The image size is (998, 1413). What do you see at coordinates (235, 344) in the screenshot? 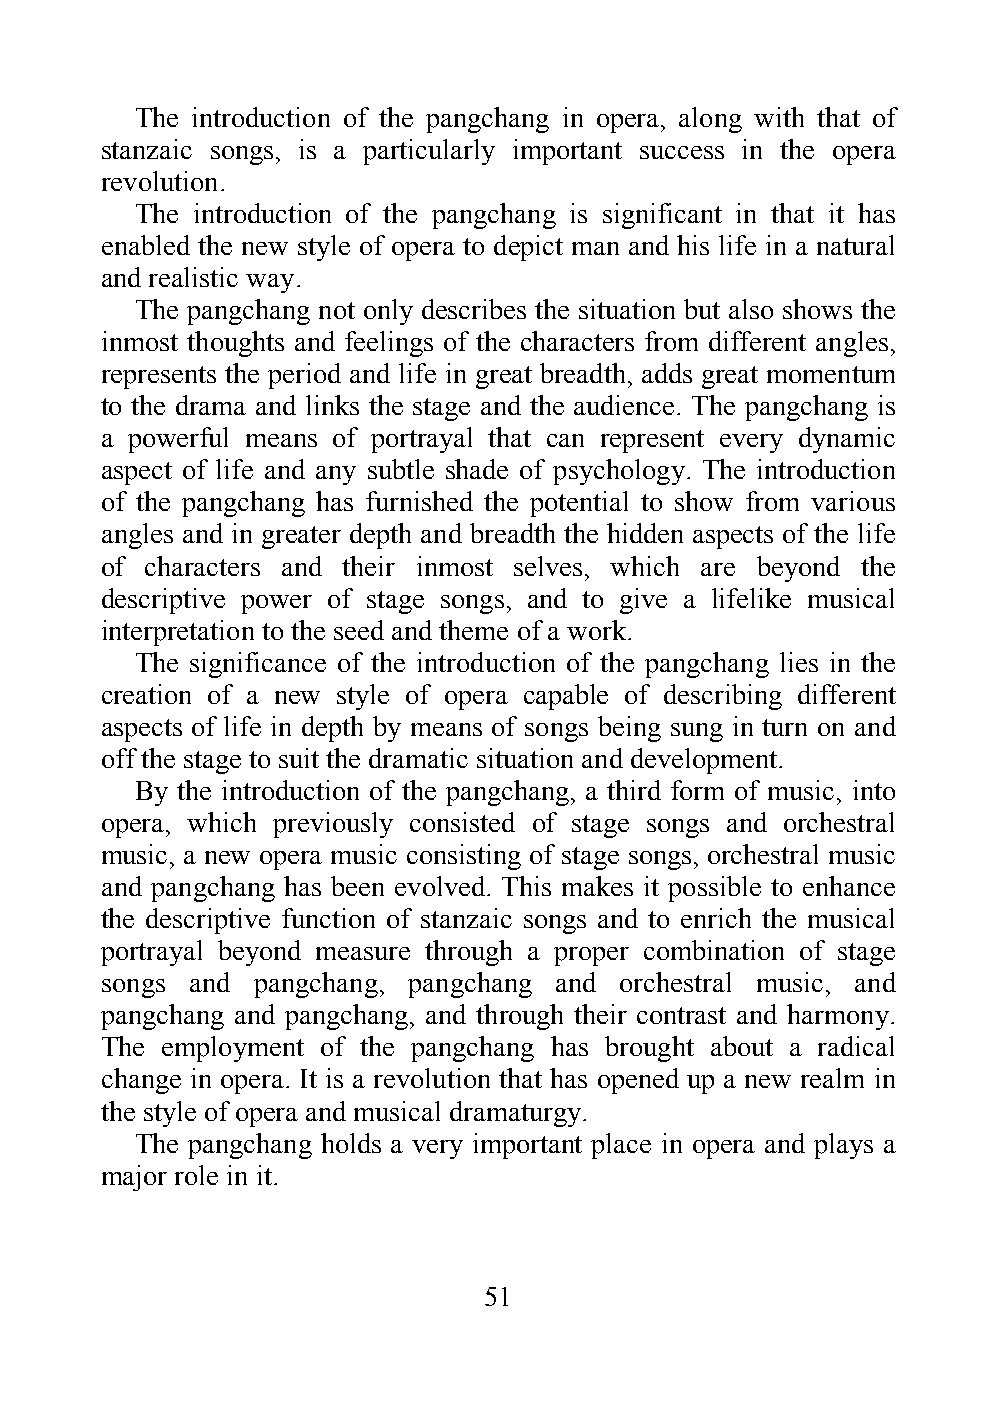
I see `thoughts` at bounding box center [235, 344].
